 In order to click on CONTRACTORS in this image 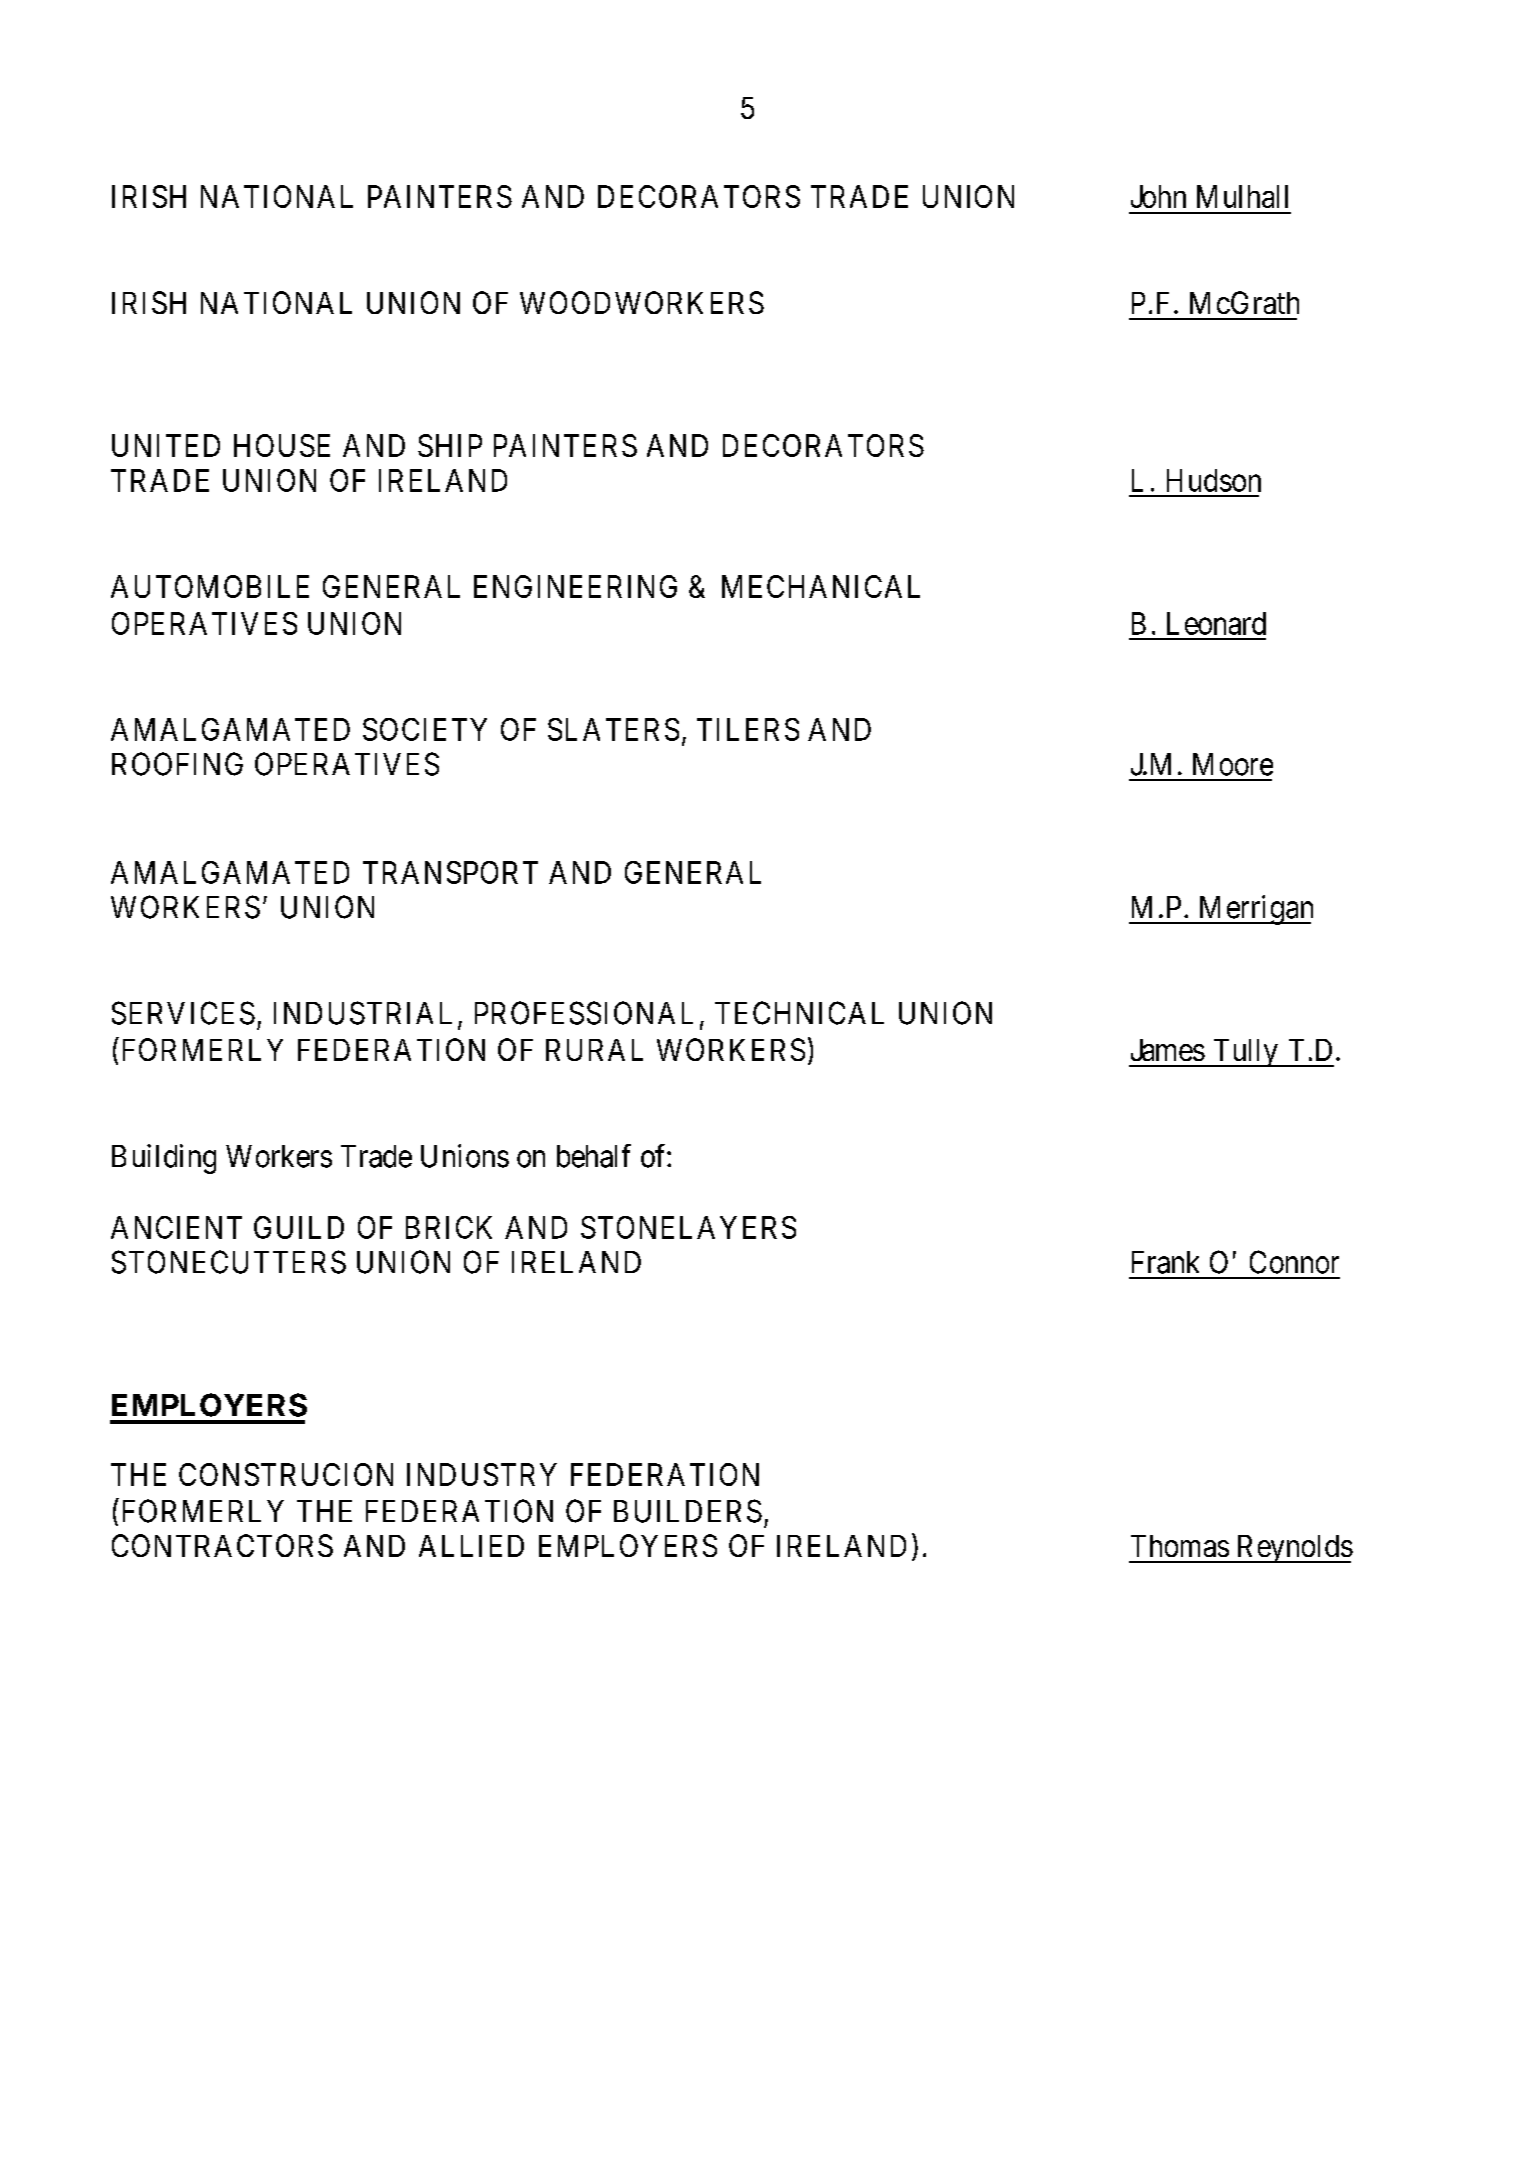, I will do `click(222, 1545)`.
